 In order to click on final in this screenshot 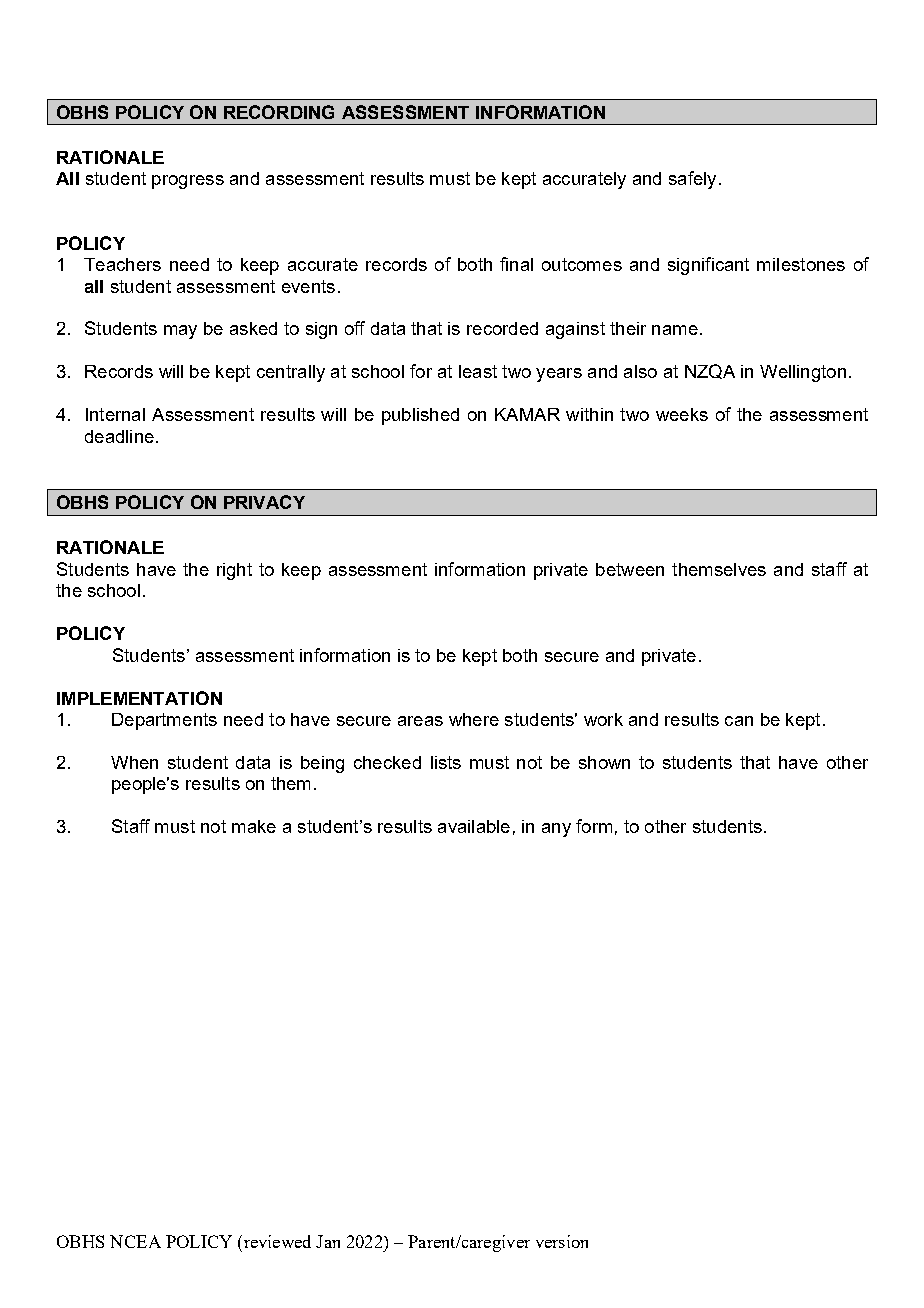, I will do `click(516, 264)`.
